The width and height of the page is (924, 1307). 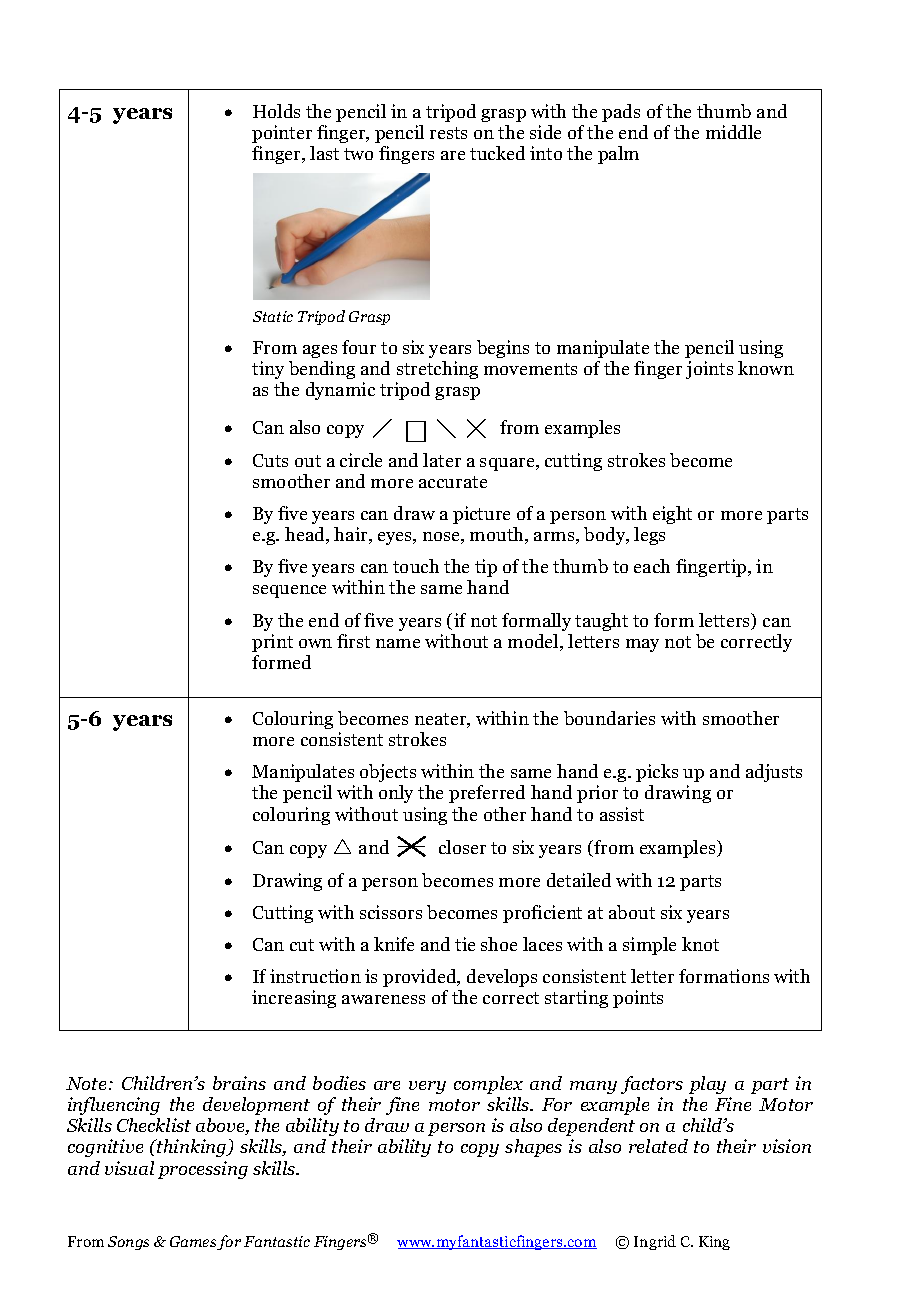 I want to click on rests, so click(x=448, y=133).
